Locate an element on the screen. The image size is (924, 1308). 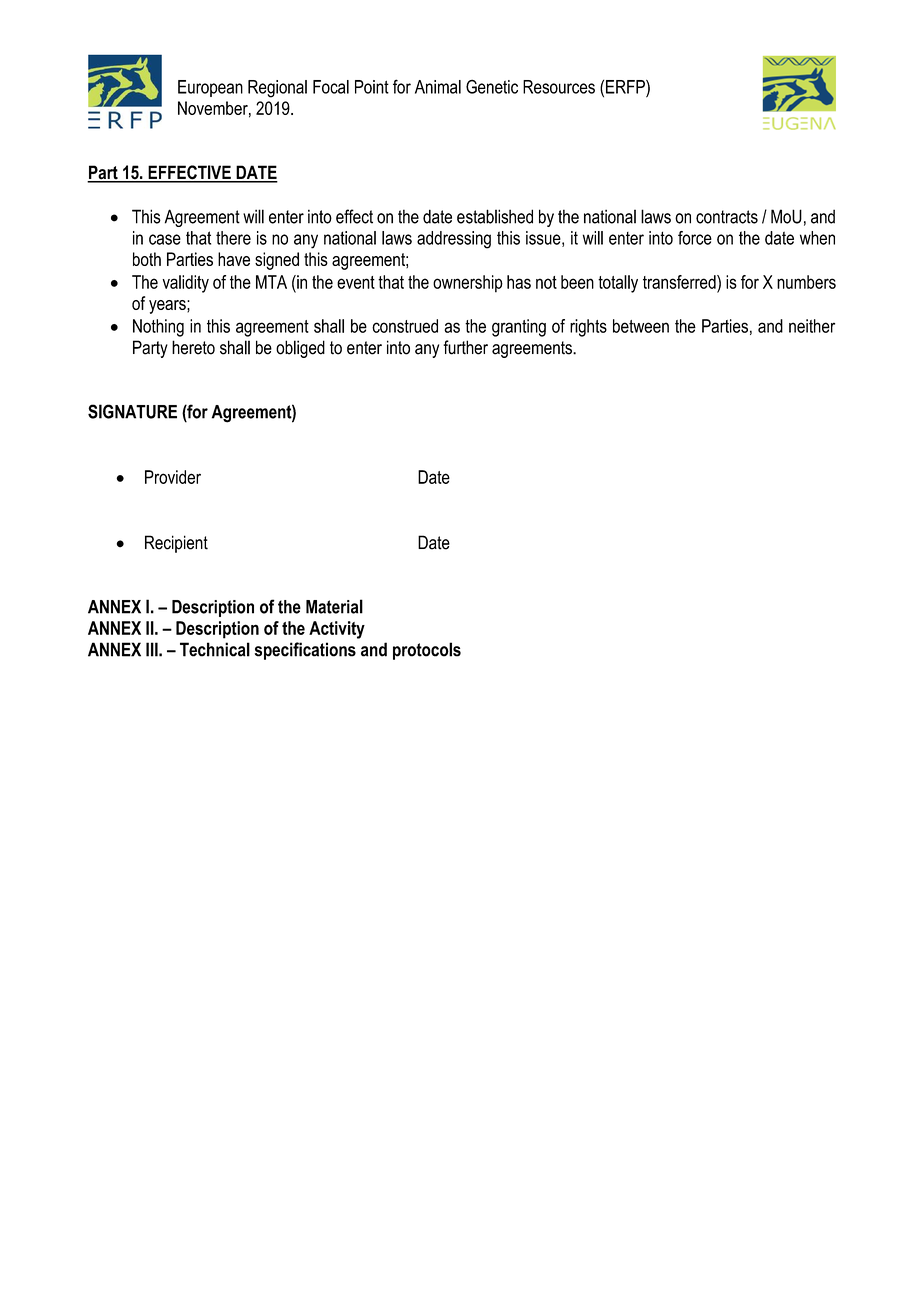
Material is located at coordinates (334, 606).
